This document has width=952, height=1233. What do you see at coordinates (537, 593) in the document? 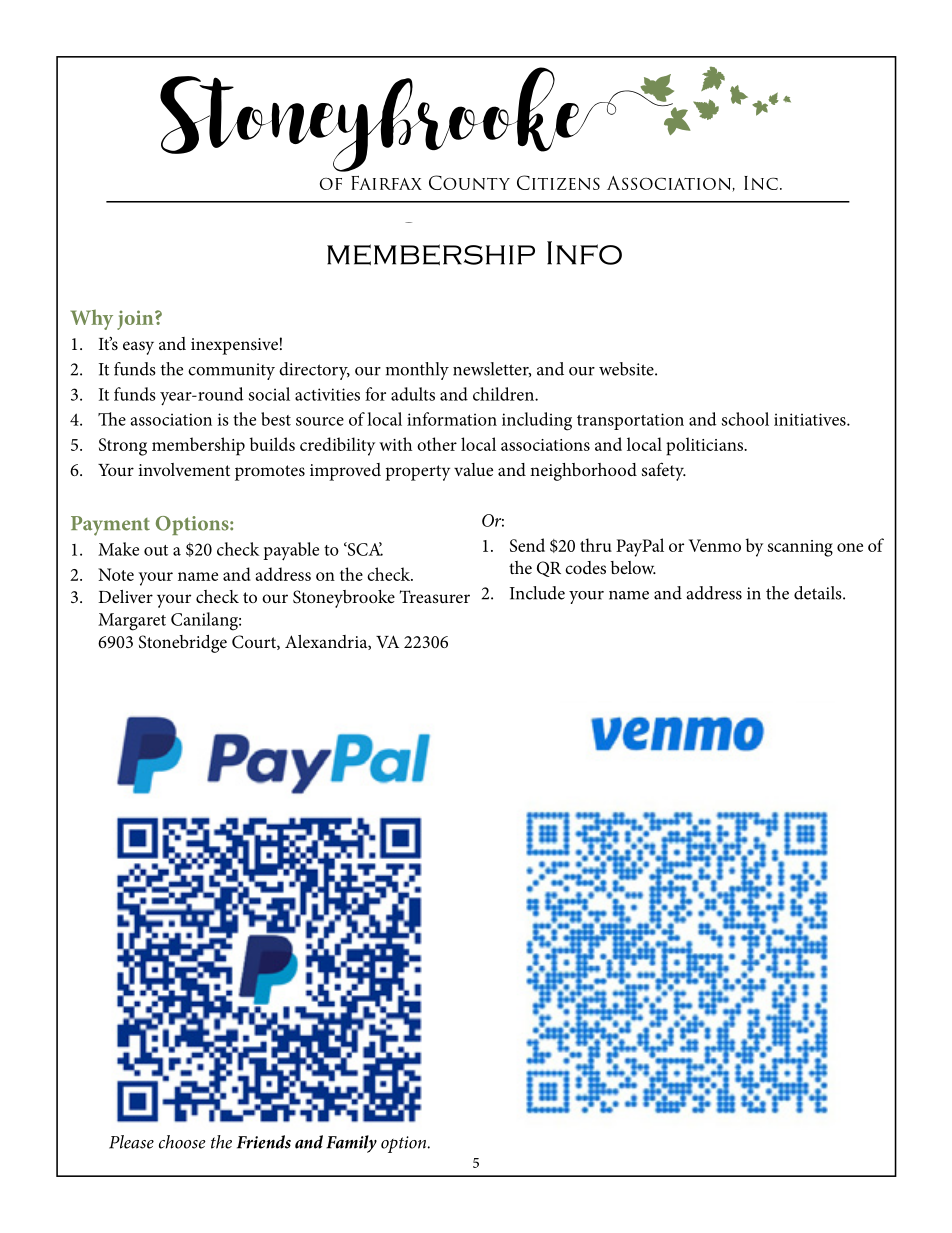
I see `Include` at bounding box center [537, 593].
